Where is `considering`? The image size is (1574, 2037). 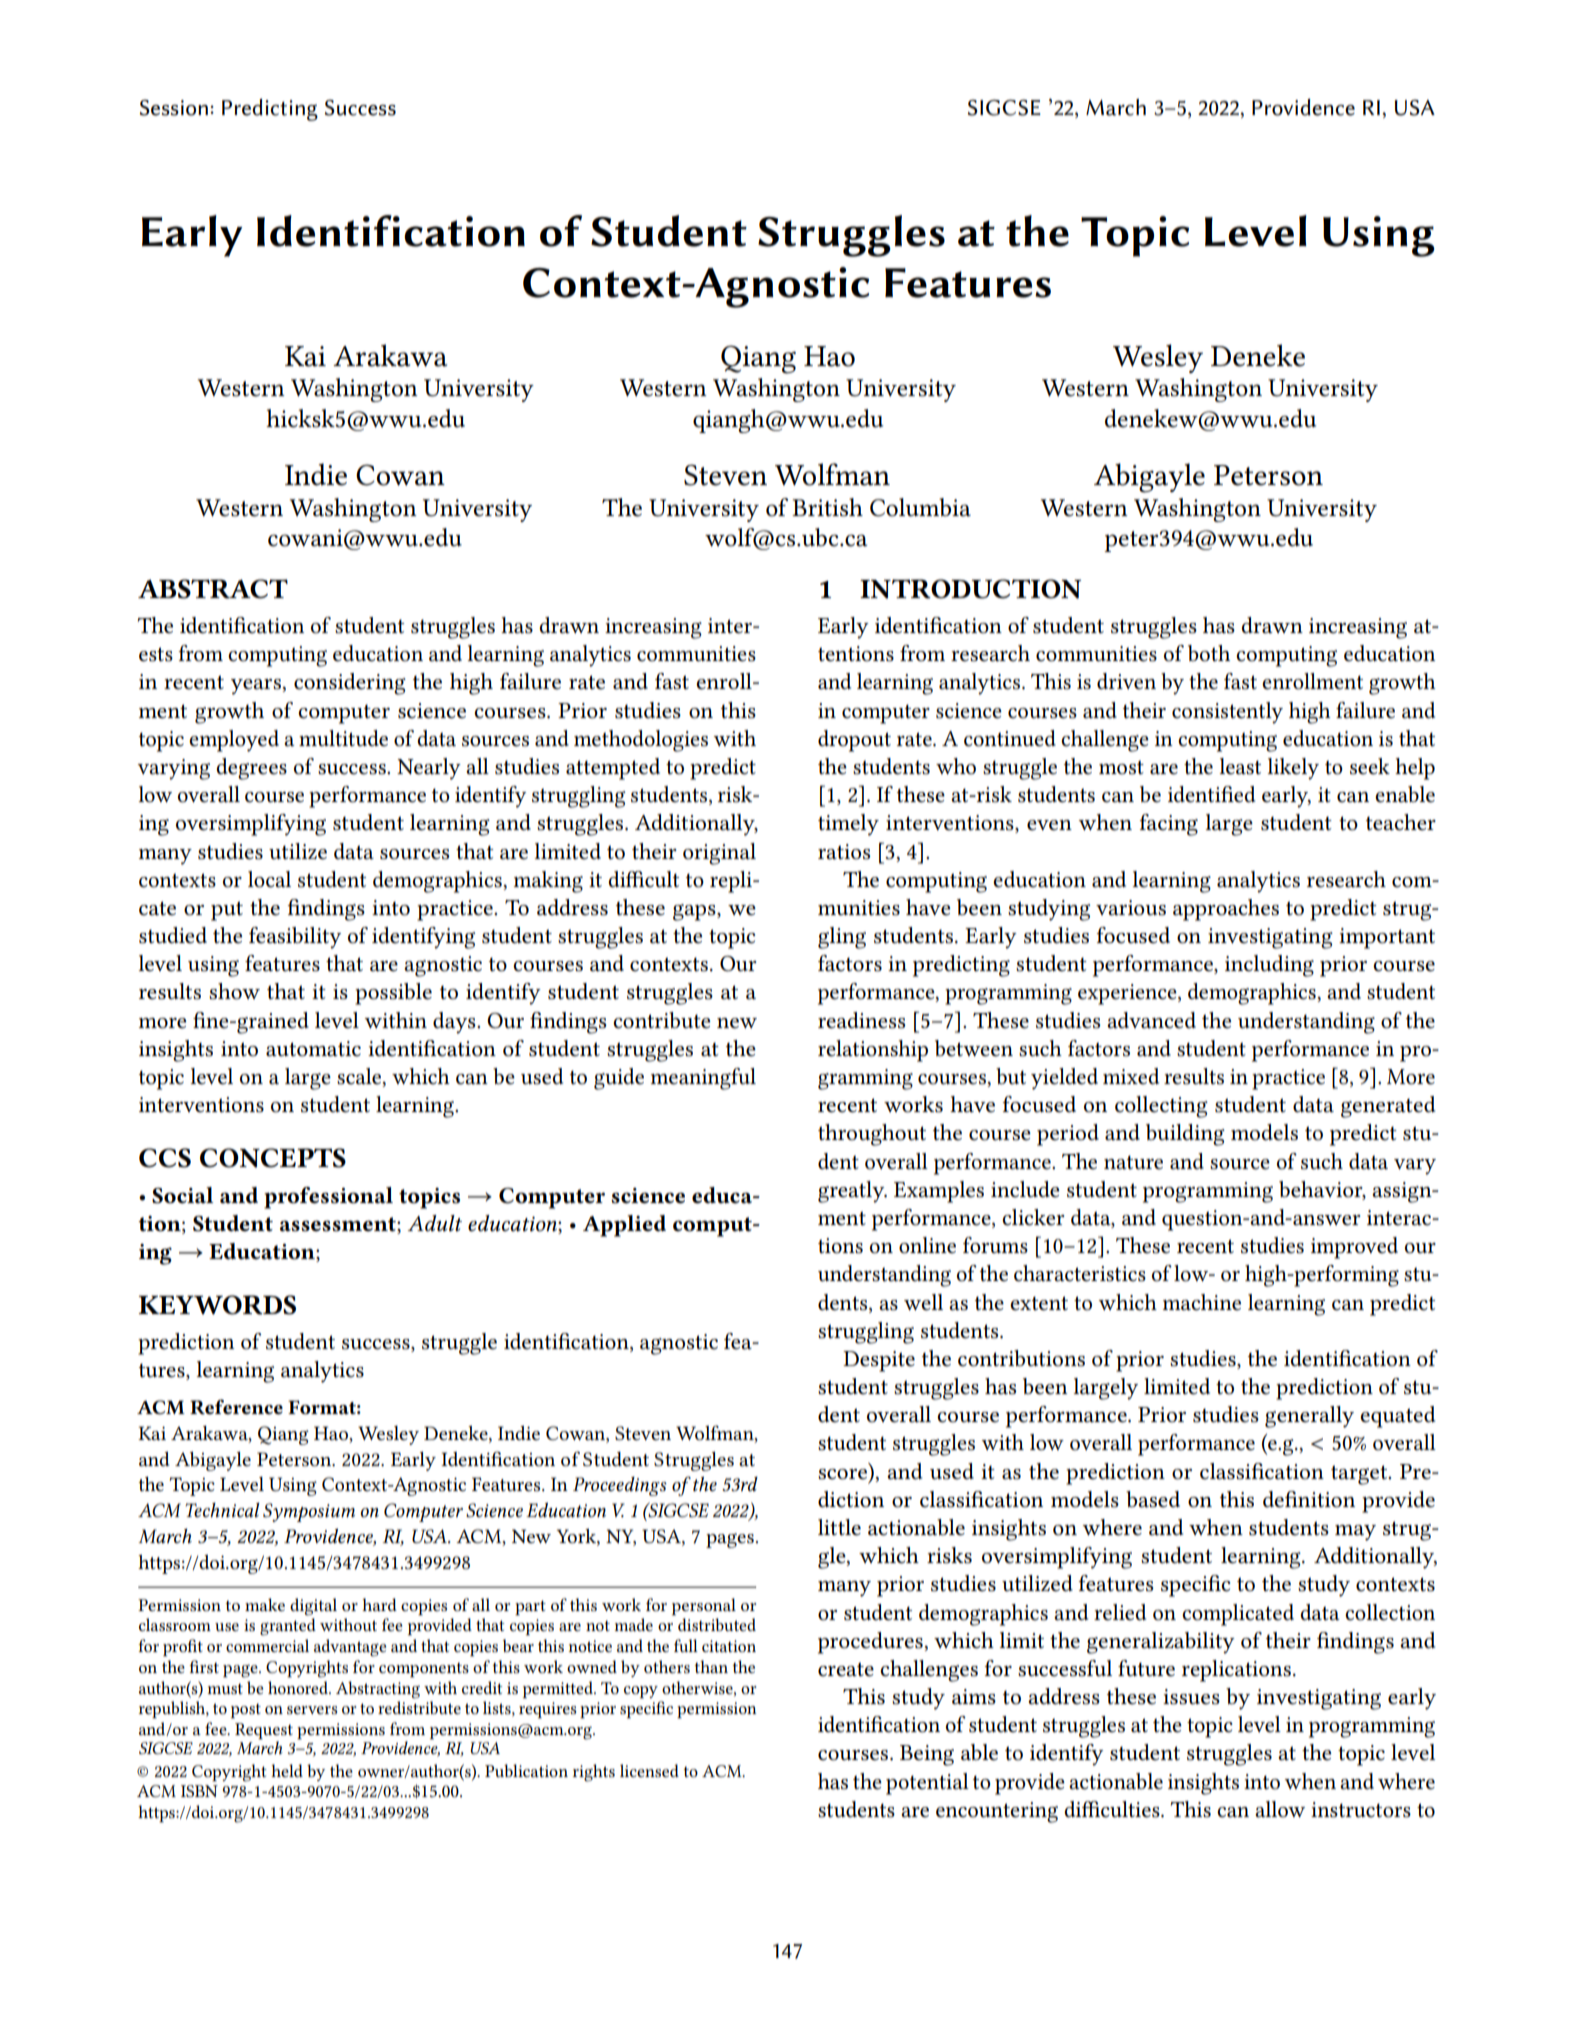 considering is located at coordinates (350, 684).
